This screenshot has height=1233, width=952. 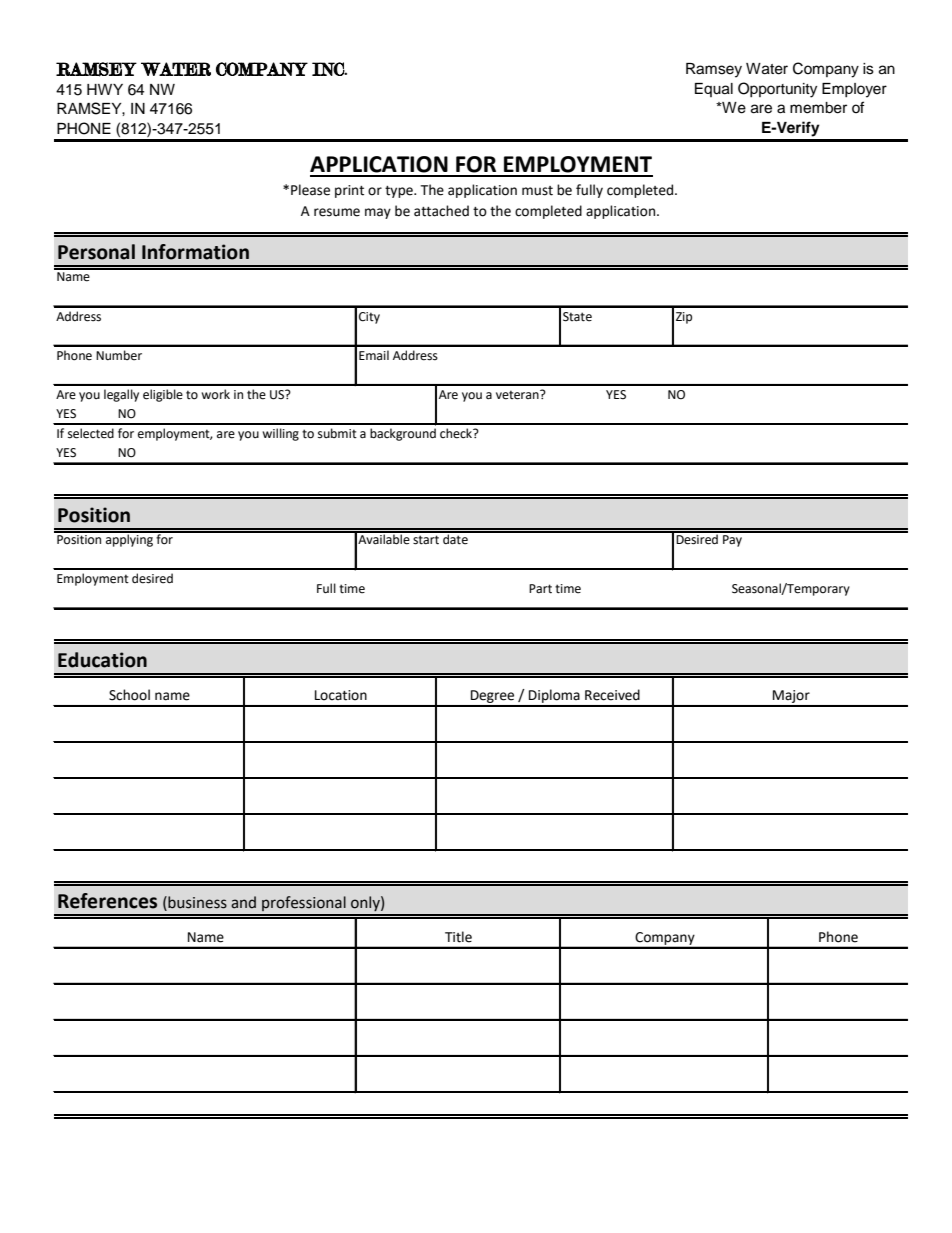 What do you see at coordinates (684, 318) in the screenshot?
I see `Zip` at bounding box center [684, 318].
